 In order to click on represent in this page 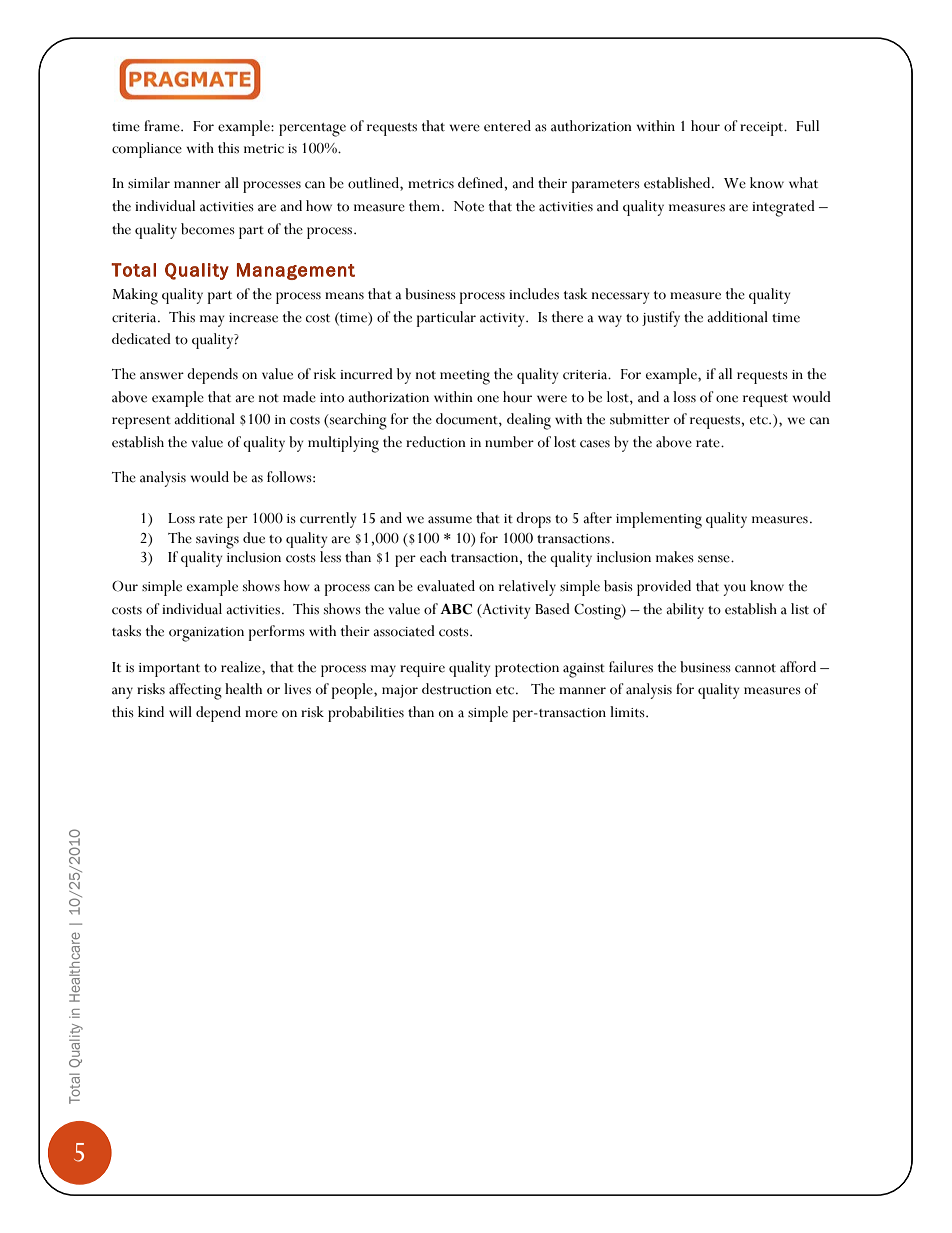, I will do `click(141, 422)`.
